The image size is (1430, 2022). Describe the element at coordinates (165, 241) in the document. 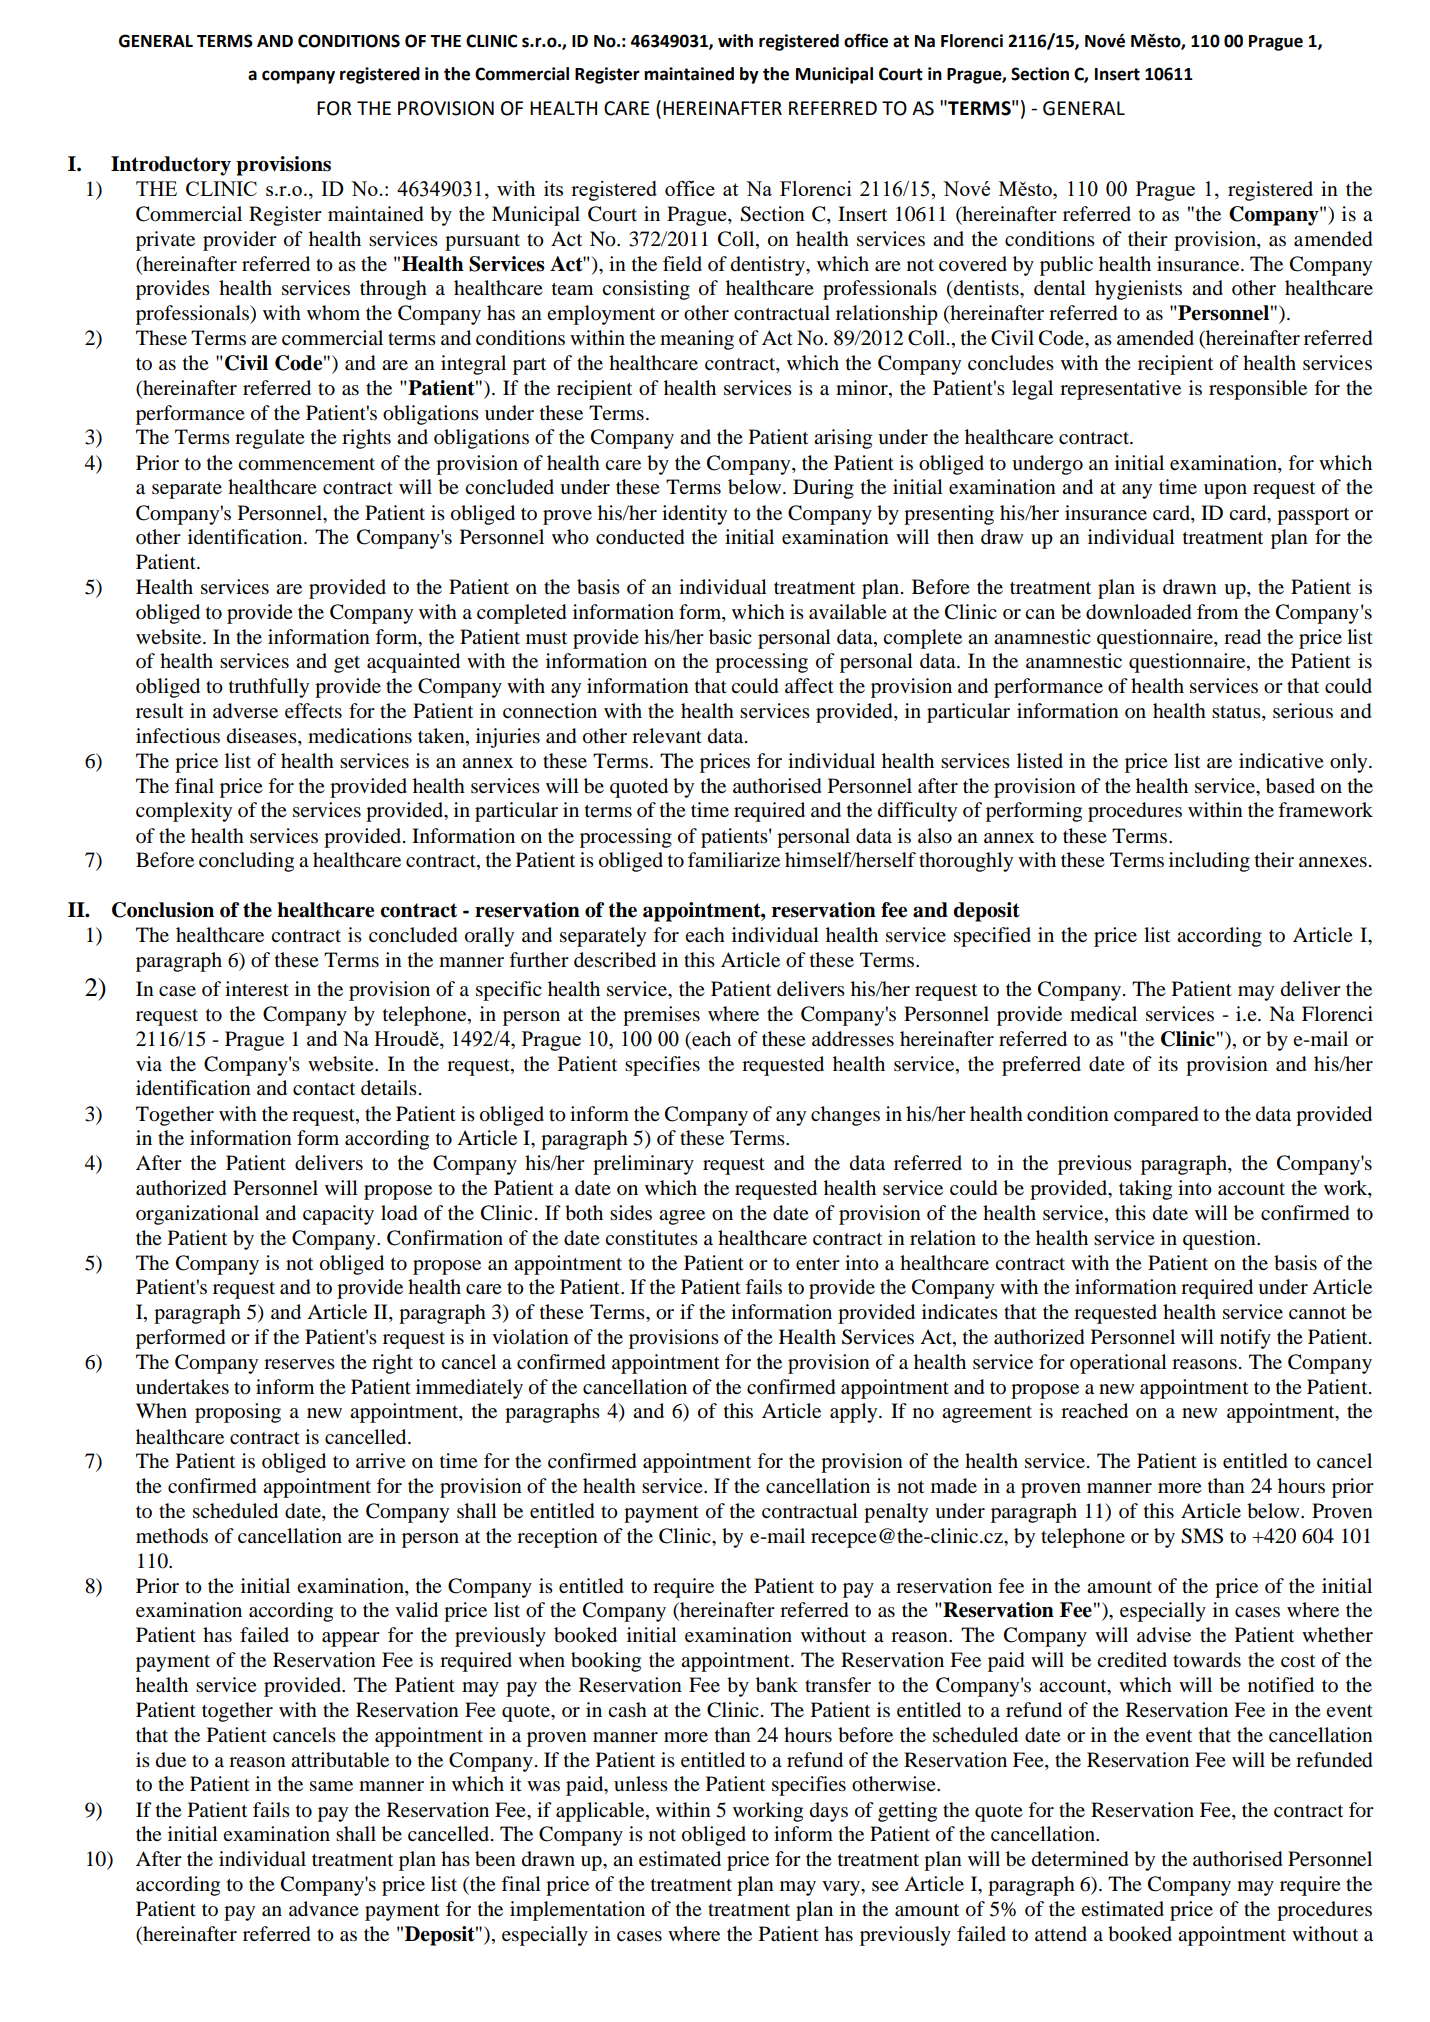

I see `private` at that location.
